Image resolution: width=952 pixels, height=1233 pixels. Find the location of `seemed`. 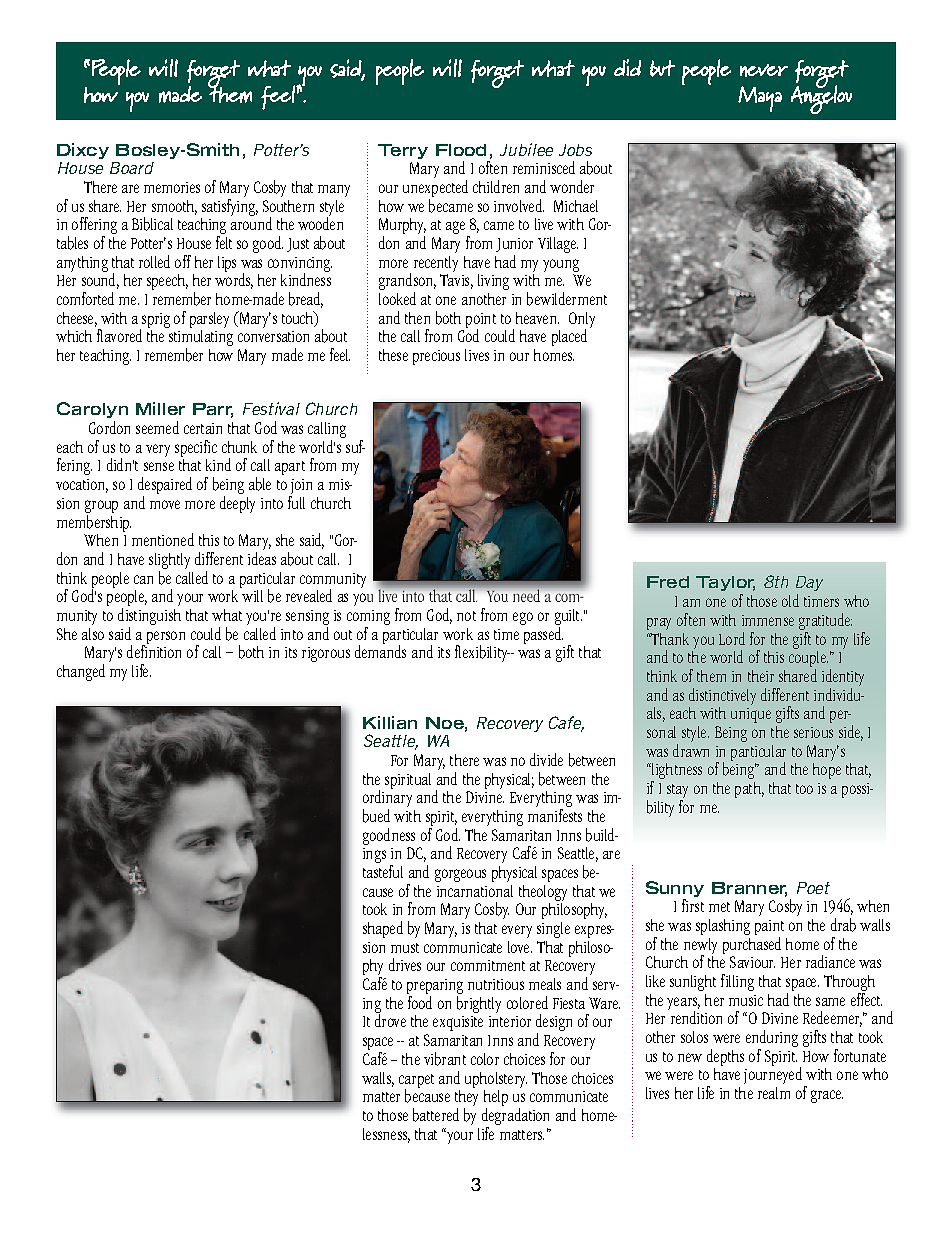

seemed is located at coordinates (157, 427).
